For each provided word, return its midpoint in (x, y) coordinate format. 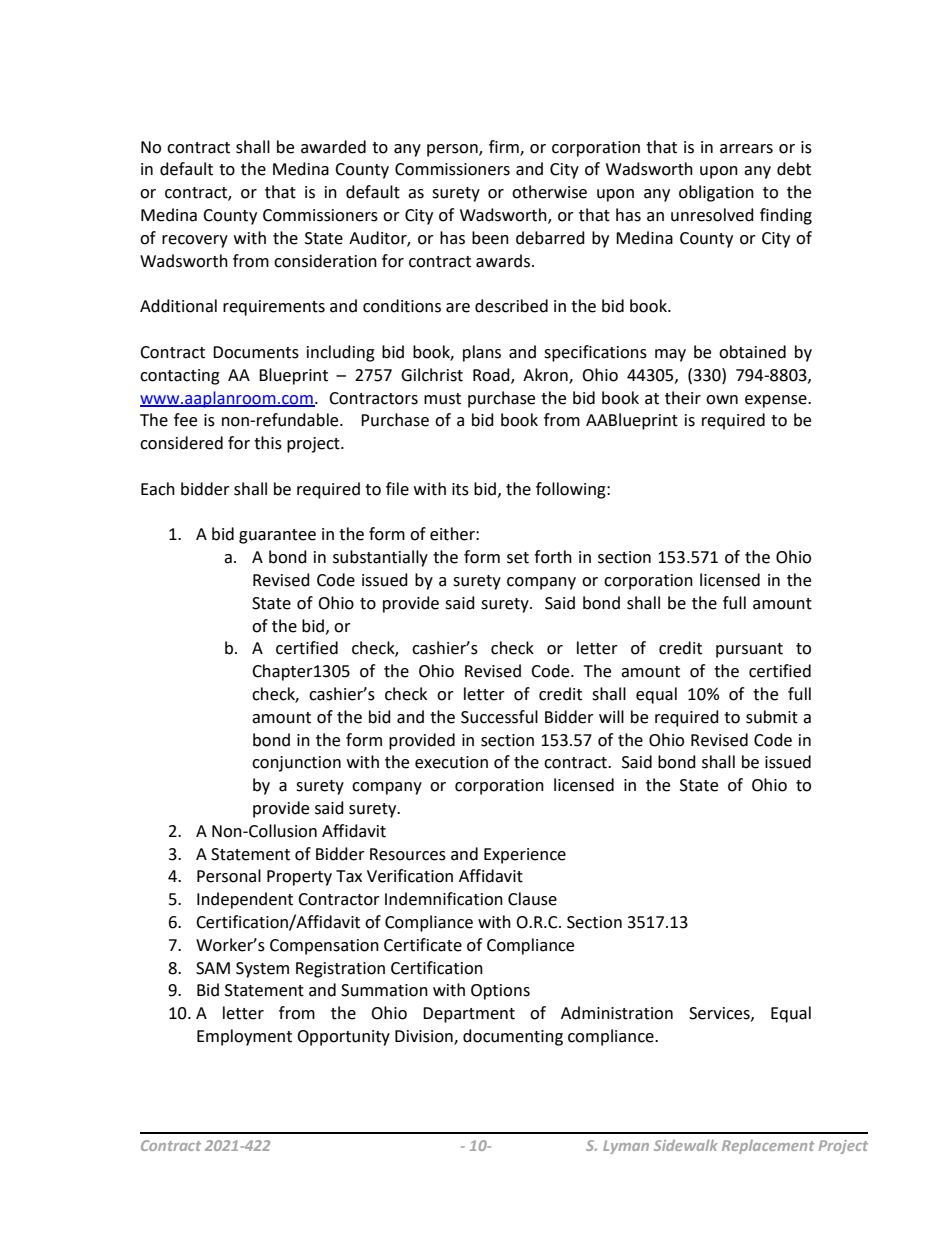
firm (505, 147)
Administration (617, 1013)
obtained (752, 352)
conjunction (296, 764)
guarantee (277, 536)
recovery (195, 241)
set (518, 558)
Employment (244, 1037)
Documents (256, 352)
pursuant (749, 650)
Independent (245, 900)
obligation (716, 193)
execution (451, 762)
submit (772, 717)
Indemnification (444, 899)
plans (482, 353)
